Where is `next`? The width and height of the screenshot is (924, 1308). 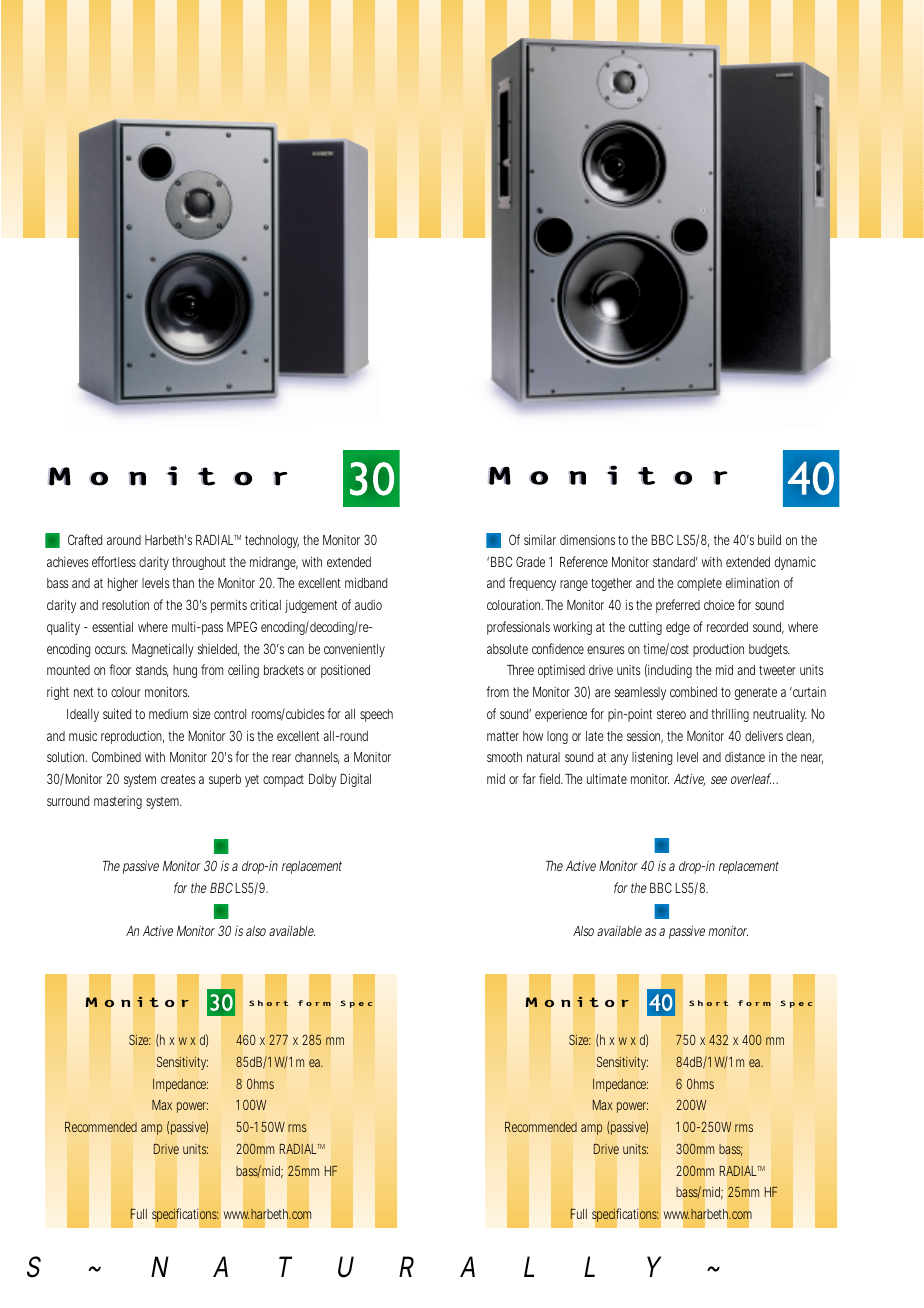 next is located at coordinates (83, 692).
